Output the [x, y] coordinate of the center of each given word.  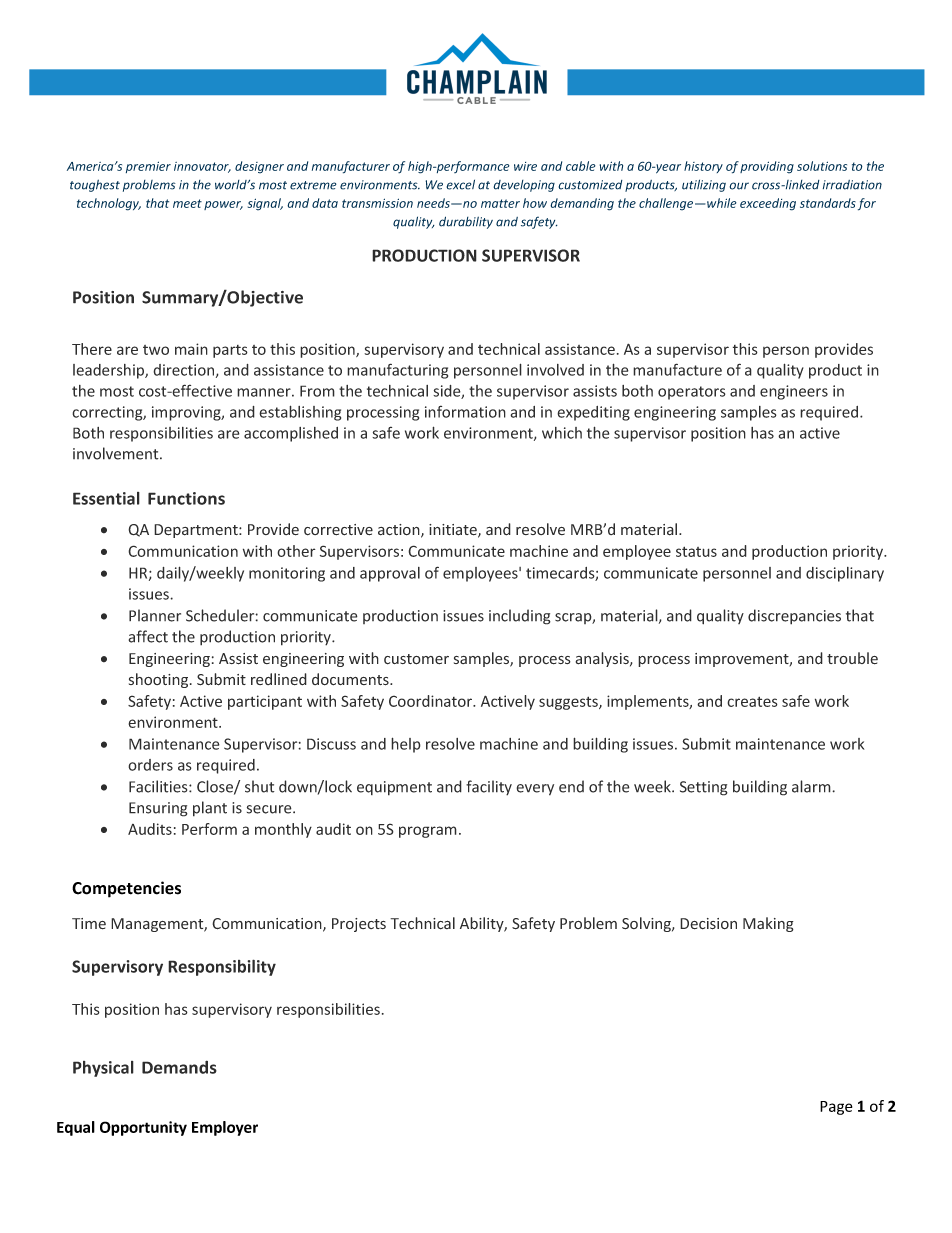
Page [836, 1108]
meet [187, 203]
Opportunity [143, 1128]
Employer [225, 1128]
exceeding [768, 204]
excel [460, 184]
